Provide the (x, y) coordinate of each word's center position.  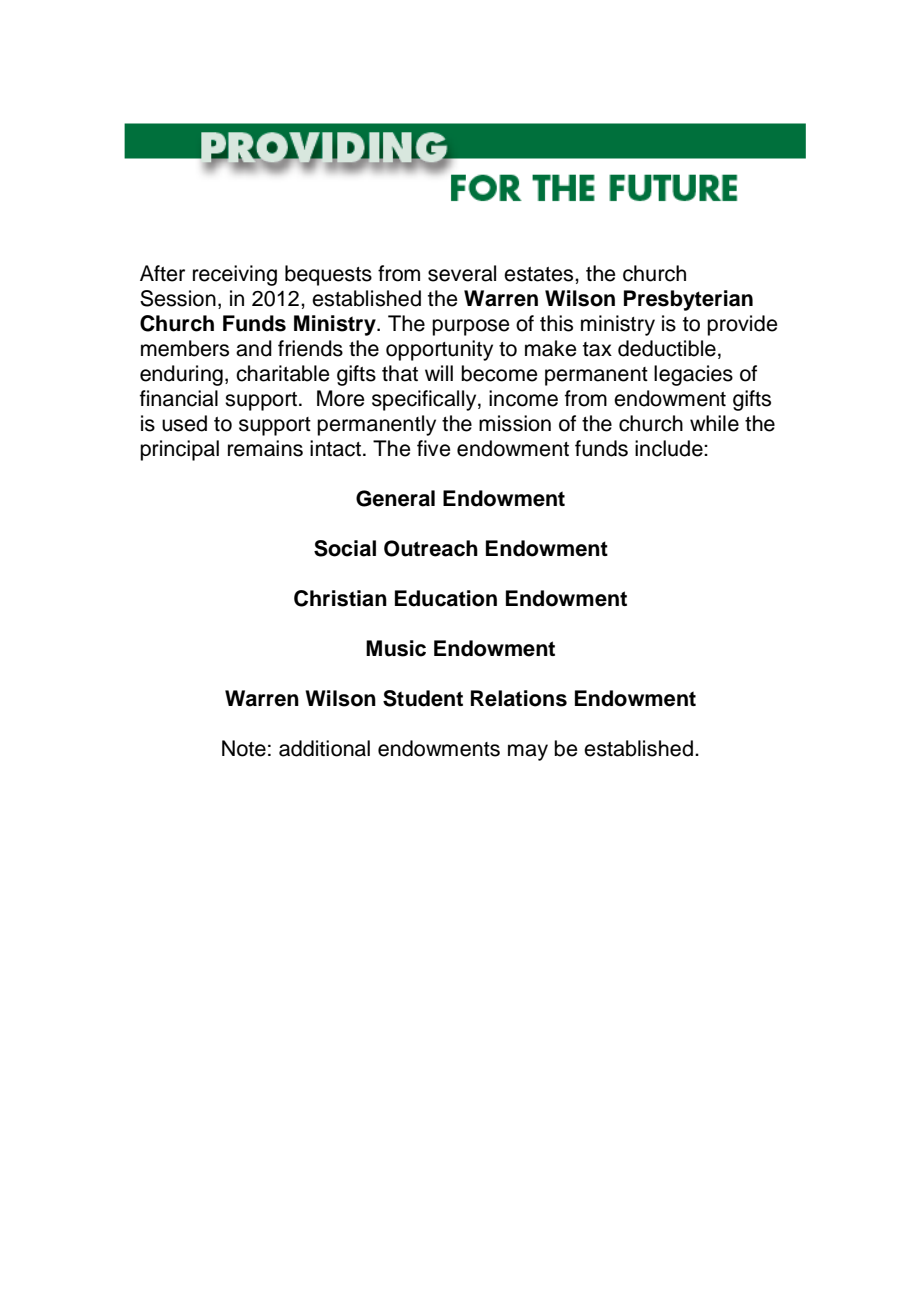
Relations (519, 698)
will (439, 373)
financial (179, 398)
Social (345, 548)
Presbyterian (688, 300)
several (462, 273)
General (395, 498)
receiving (235, 275)
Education (446, 598)
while (714, 423)
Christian (340, 598)
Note (244, 748)
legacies (693, 375)
